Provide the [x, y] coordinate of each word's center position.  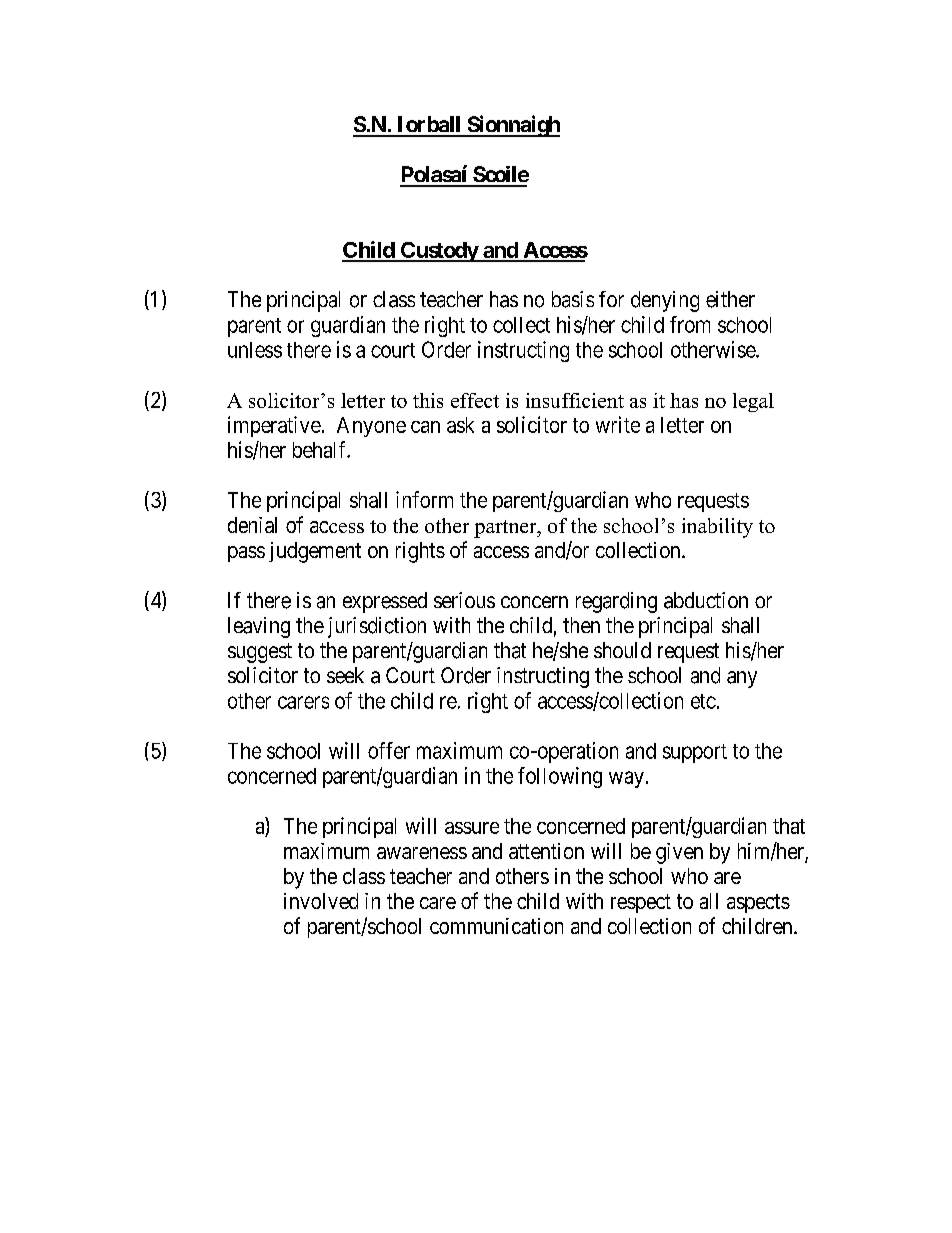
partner [506, 529]
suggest [260, 653]
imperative [274, 426]
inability [717, 528]
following [560, 777]
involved [321, 901]
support [695, 753]
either [730, 299]
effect [475, 400]
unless [255, 350]
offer [389, 750]
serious [464, 600]
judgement [315, 552]
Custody [439, 252]
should [622, 650]
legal [753, 402]
